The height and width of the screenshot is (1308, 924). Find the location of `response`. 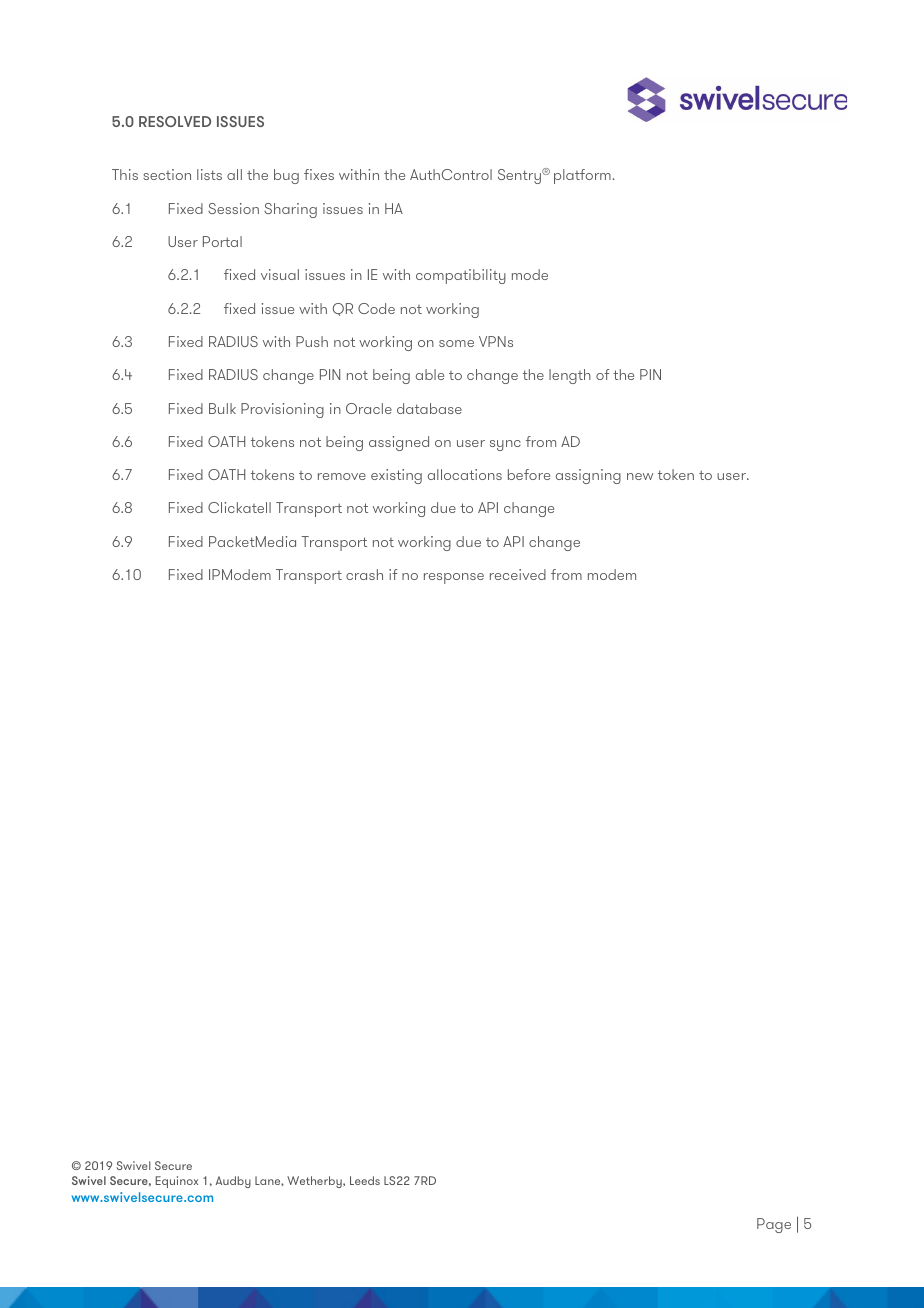

response is located at coordinates (454, 578).
